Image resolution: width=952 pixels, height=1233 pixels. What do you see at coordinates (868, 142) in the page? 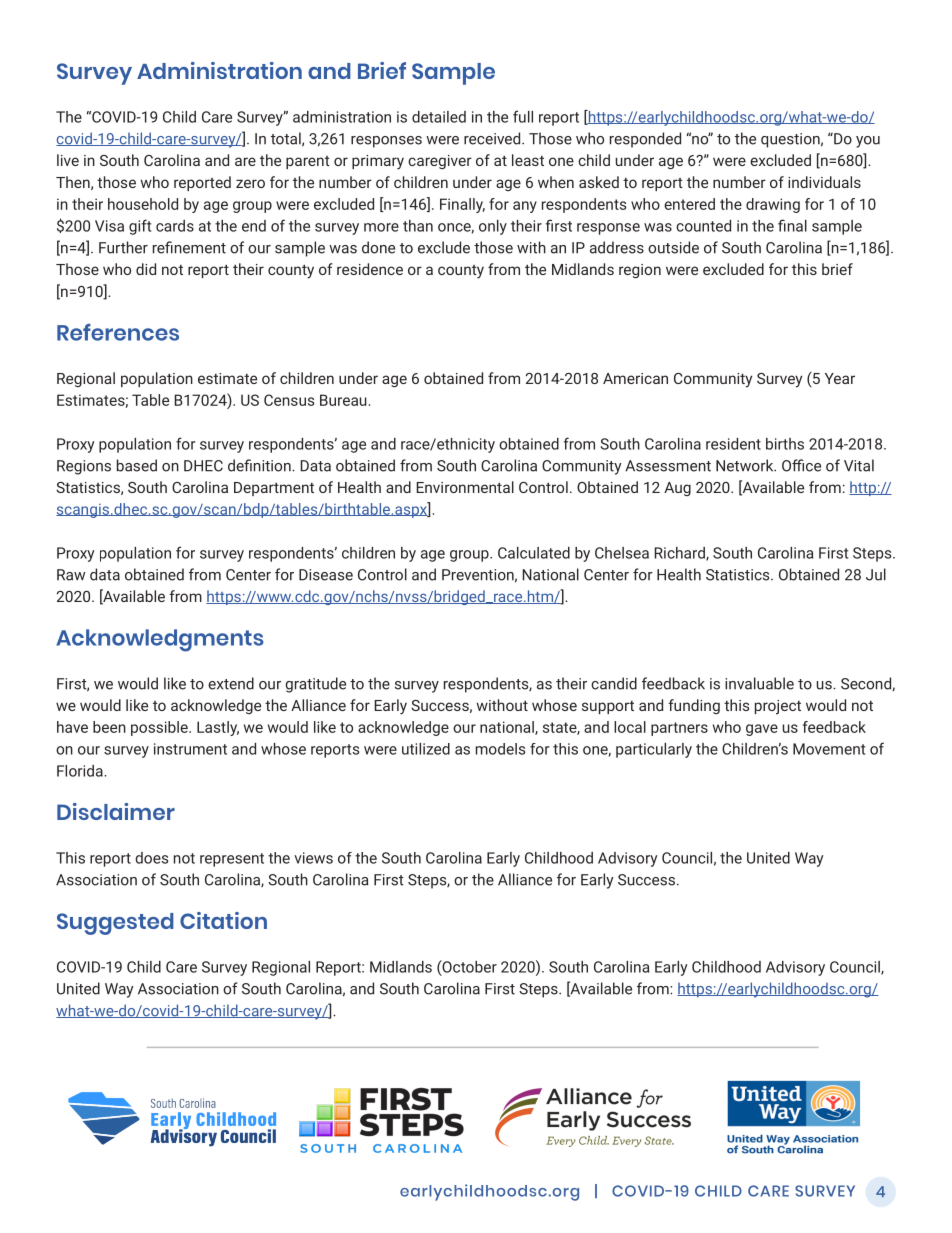
I see `you` at bounding box center [868, 142].
